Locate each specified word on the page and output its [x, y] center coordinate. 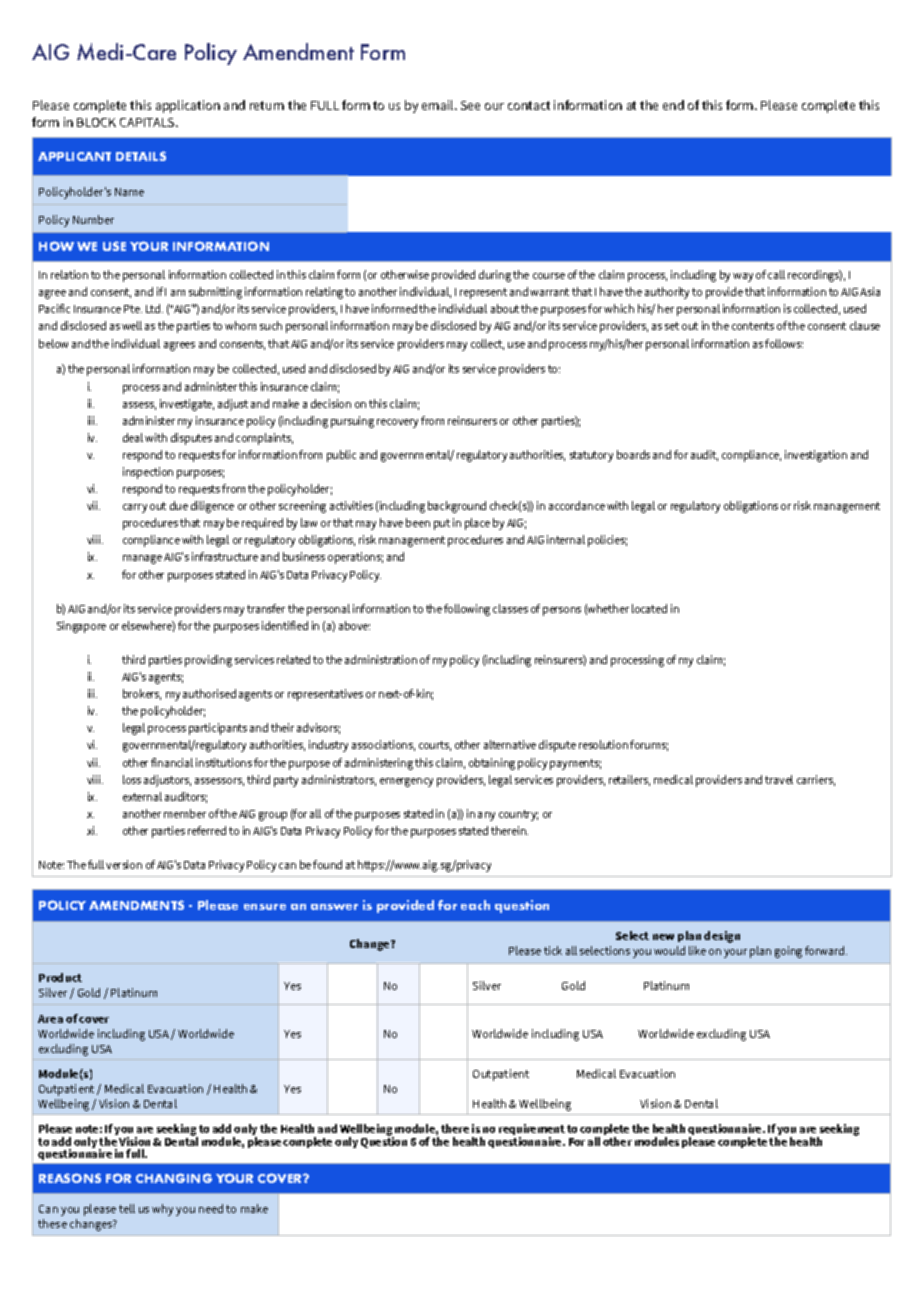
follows [784, 343]
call [776, 274]
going [788, 952]
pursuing [352, 422]
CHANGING [174, 1178]
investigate [187, 405]
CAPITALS [148, 122]
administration [381, 659]
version [124, 864]
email [439, 105]
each [475, 905]
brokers [142, 694]
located [649, 608]
